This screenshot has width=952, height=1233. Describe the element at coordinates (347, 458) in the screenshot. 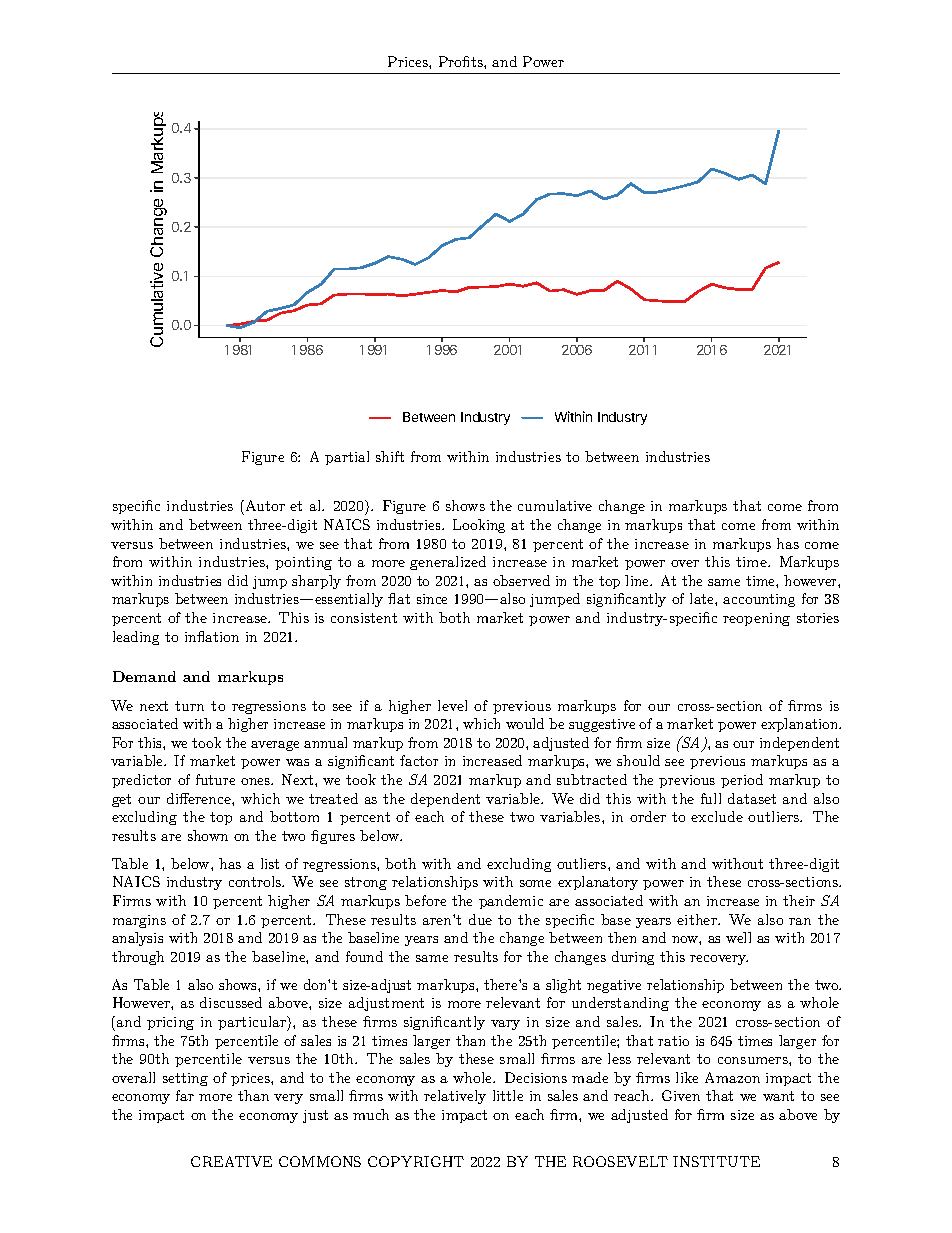

I see `partial` at that location.
